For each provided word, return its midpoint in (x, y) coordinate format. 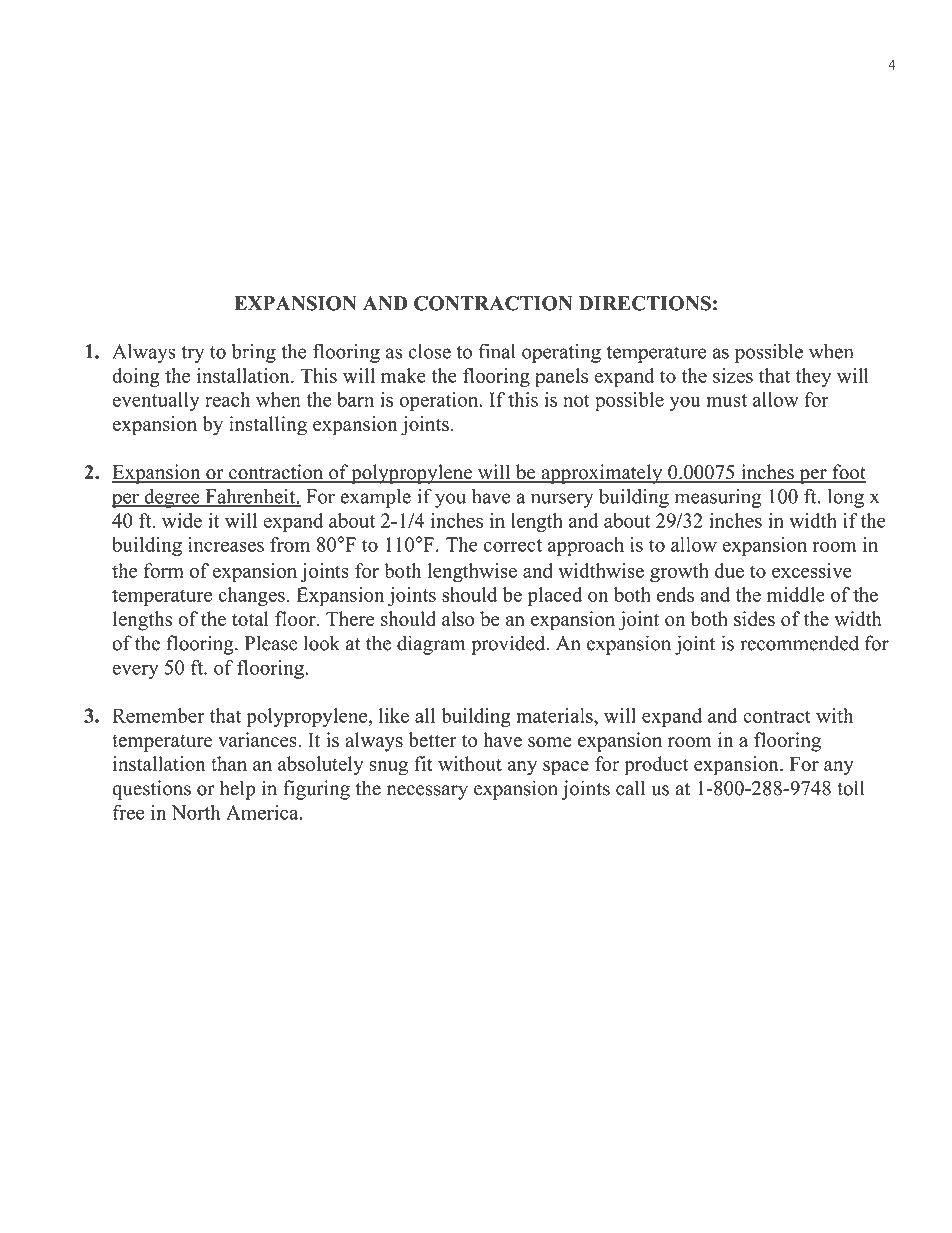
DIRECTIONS (645, 303)
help (237, 790)
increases (226, 544)
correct (513, 545)
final (497, 351)
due (729, 570)
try (192, 354)
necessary (427, 792)
